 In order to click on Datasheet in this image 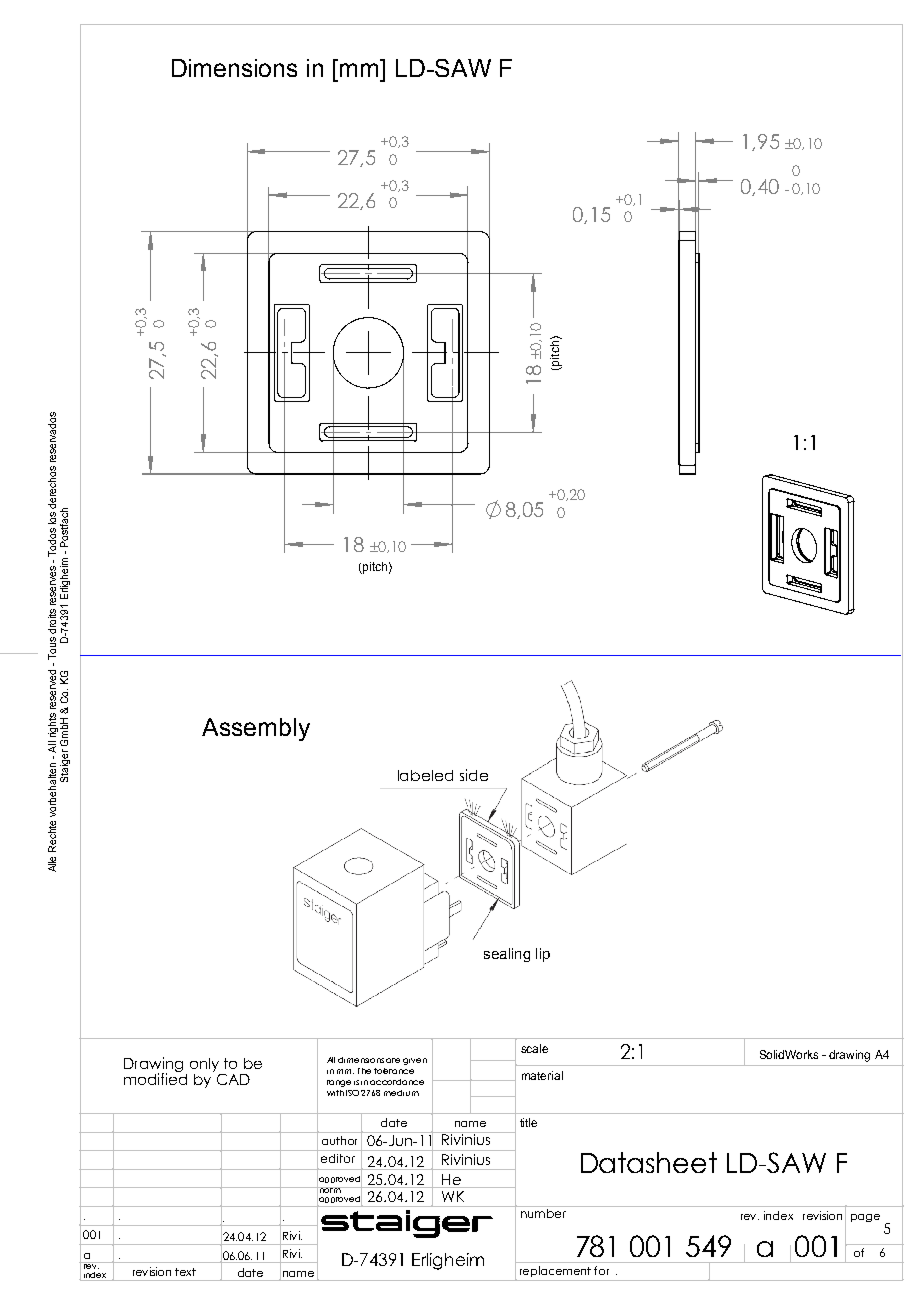, I will do `click(649, 1162)`.
